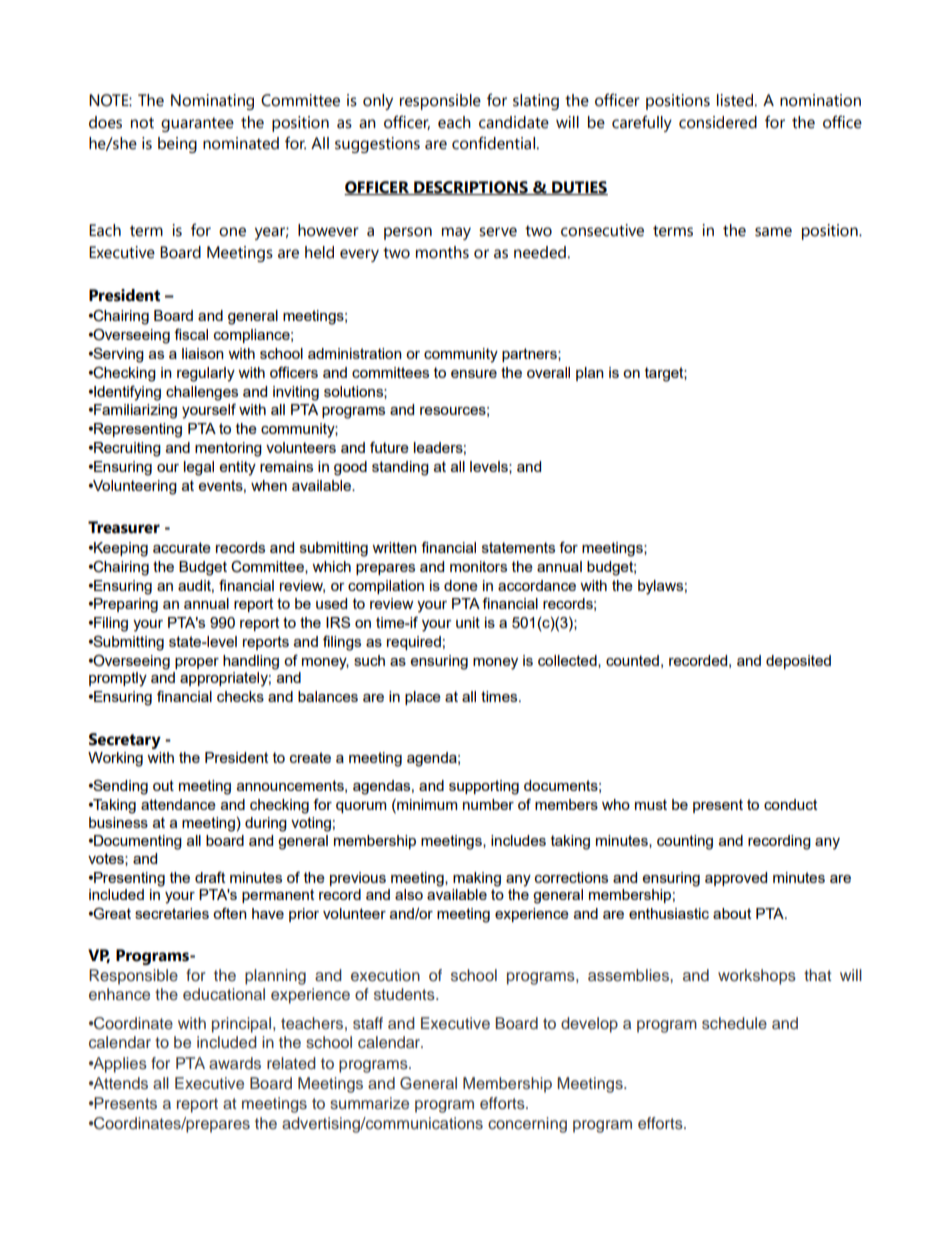 The width and height of the screenshot is (952, 1233). I want to click on guarantee, so click(197, 124).
